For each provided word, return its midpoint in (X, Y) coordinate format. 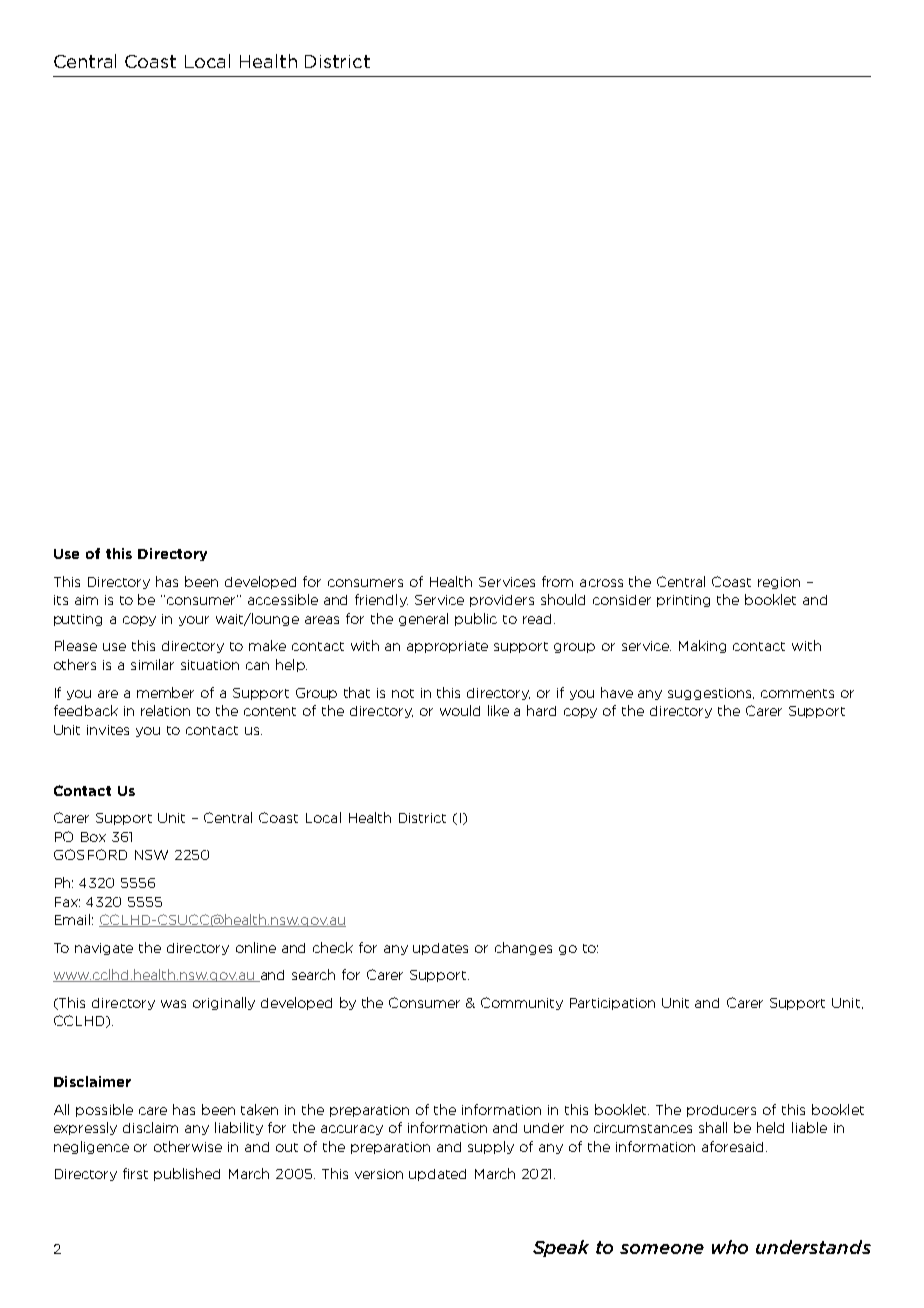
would (460, 710)
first (135, 1173)
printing (683, 601)
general (423, 619)
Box (93, 837)
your (194, 621)
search (313, 974)
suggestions (711, 694)
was (173, 1004)
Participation (612, 1004)
